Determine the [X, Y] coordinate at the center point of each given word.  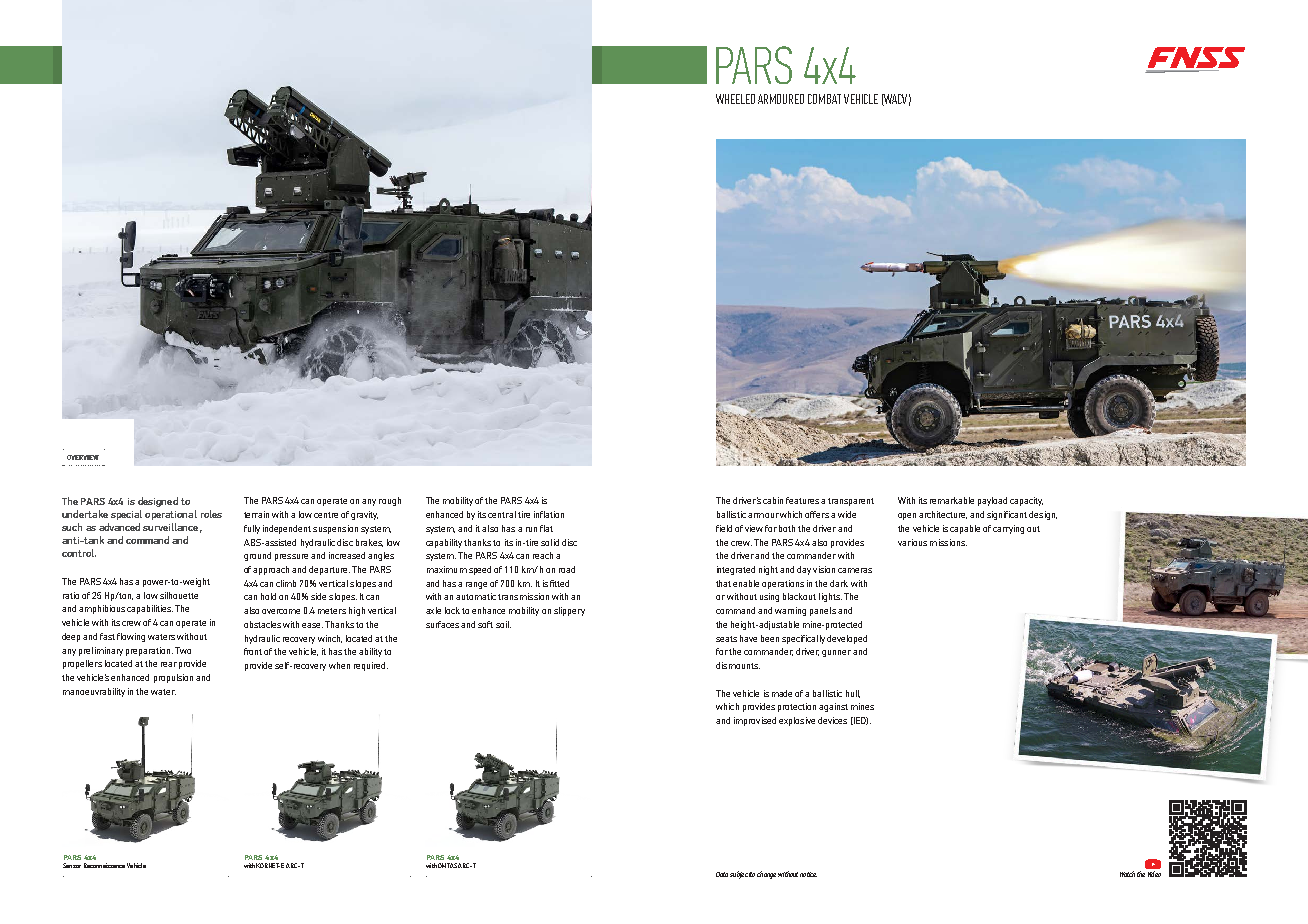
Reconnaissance [104, 865]
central [502, 514]
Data [722, 874]
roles [211, 514]
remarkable [952, 500]
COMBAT [824, 99]
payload [992, 501]
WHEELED [735, 99]
